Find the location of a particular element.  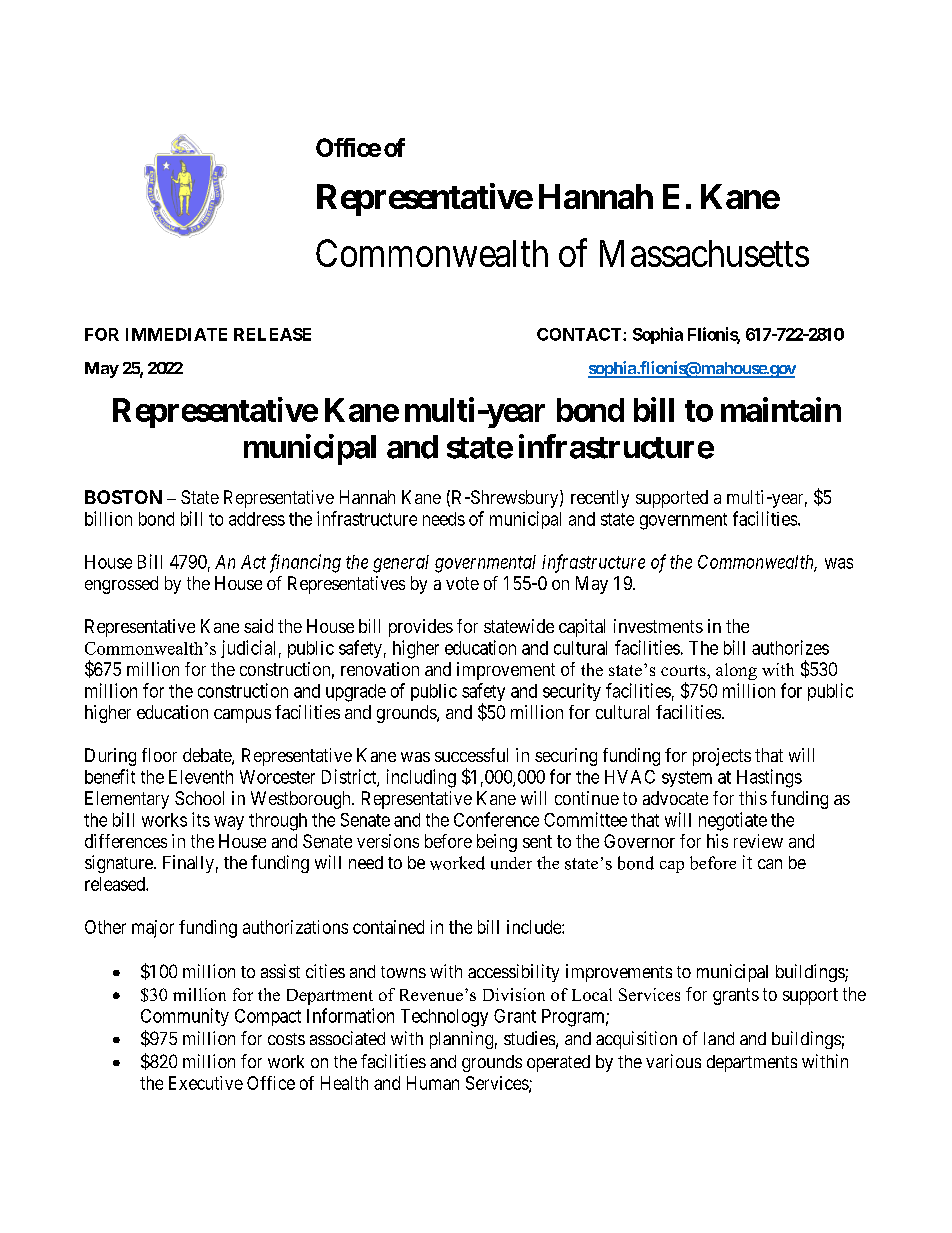

CONTACT is located at coordinates (580, 334).
